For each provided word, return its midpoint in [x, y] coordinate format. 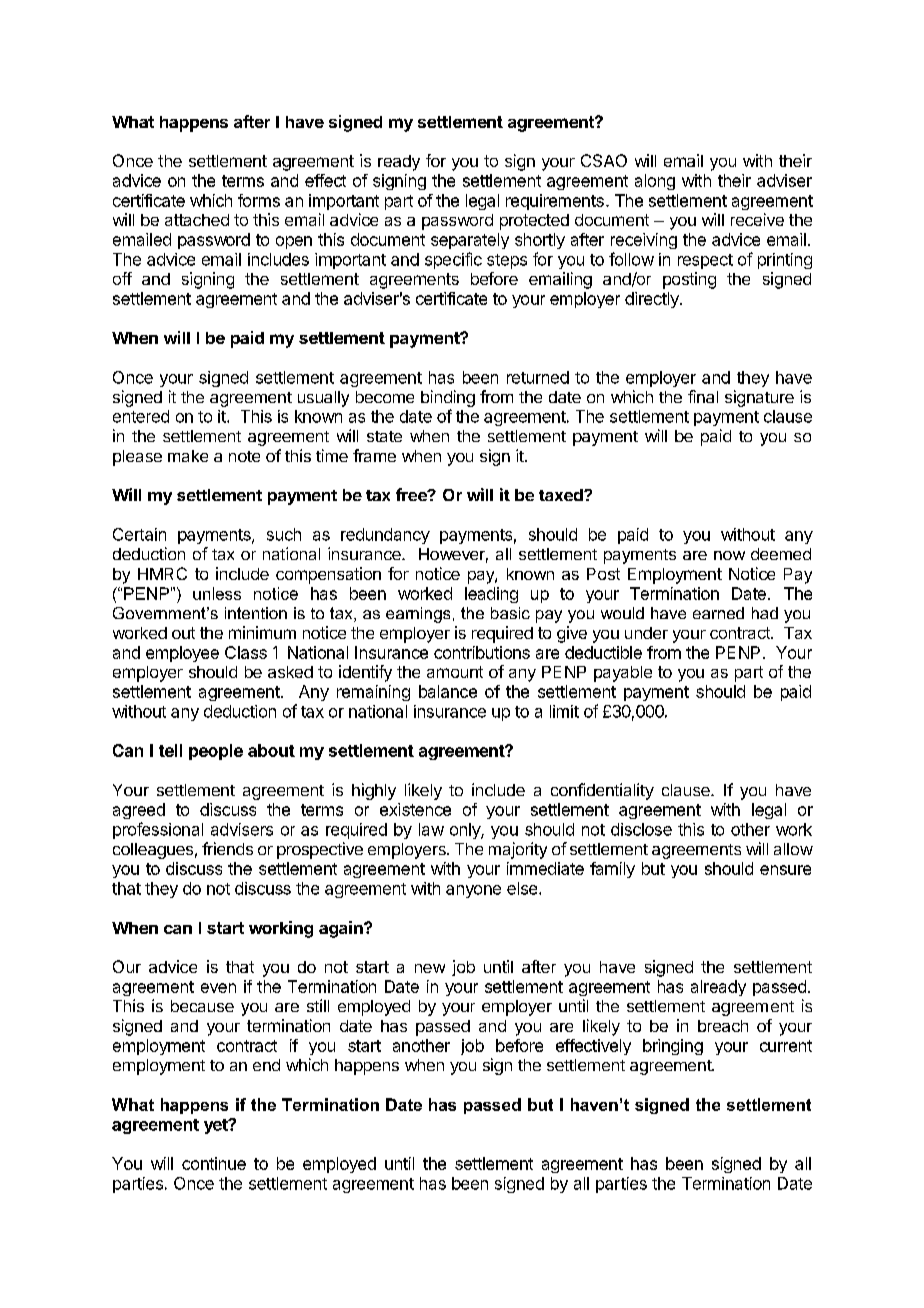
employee [182, 654]
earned [718, 613]
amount [455, 672]
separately [470, 241]
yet [217, 1126]
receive [757, 219]
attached [197, 220]
